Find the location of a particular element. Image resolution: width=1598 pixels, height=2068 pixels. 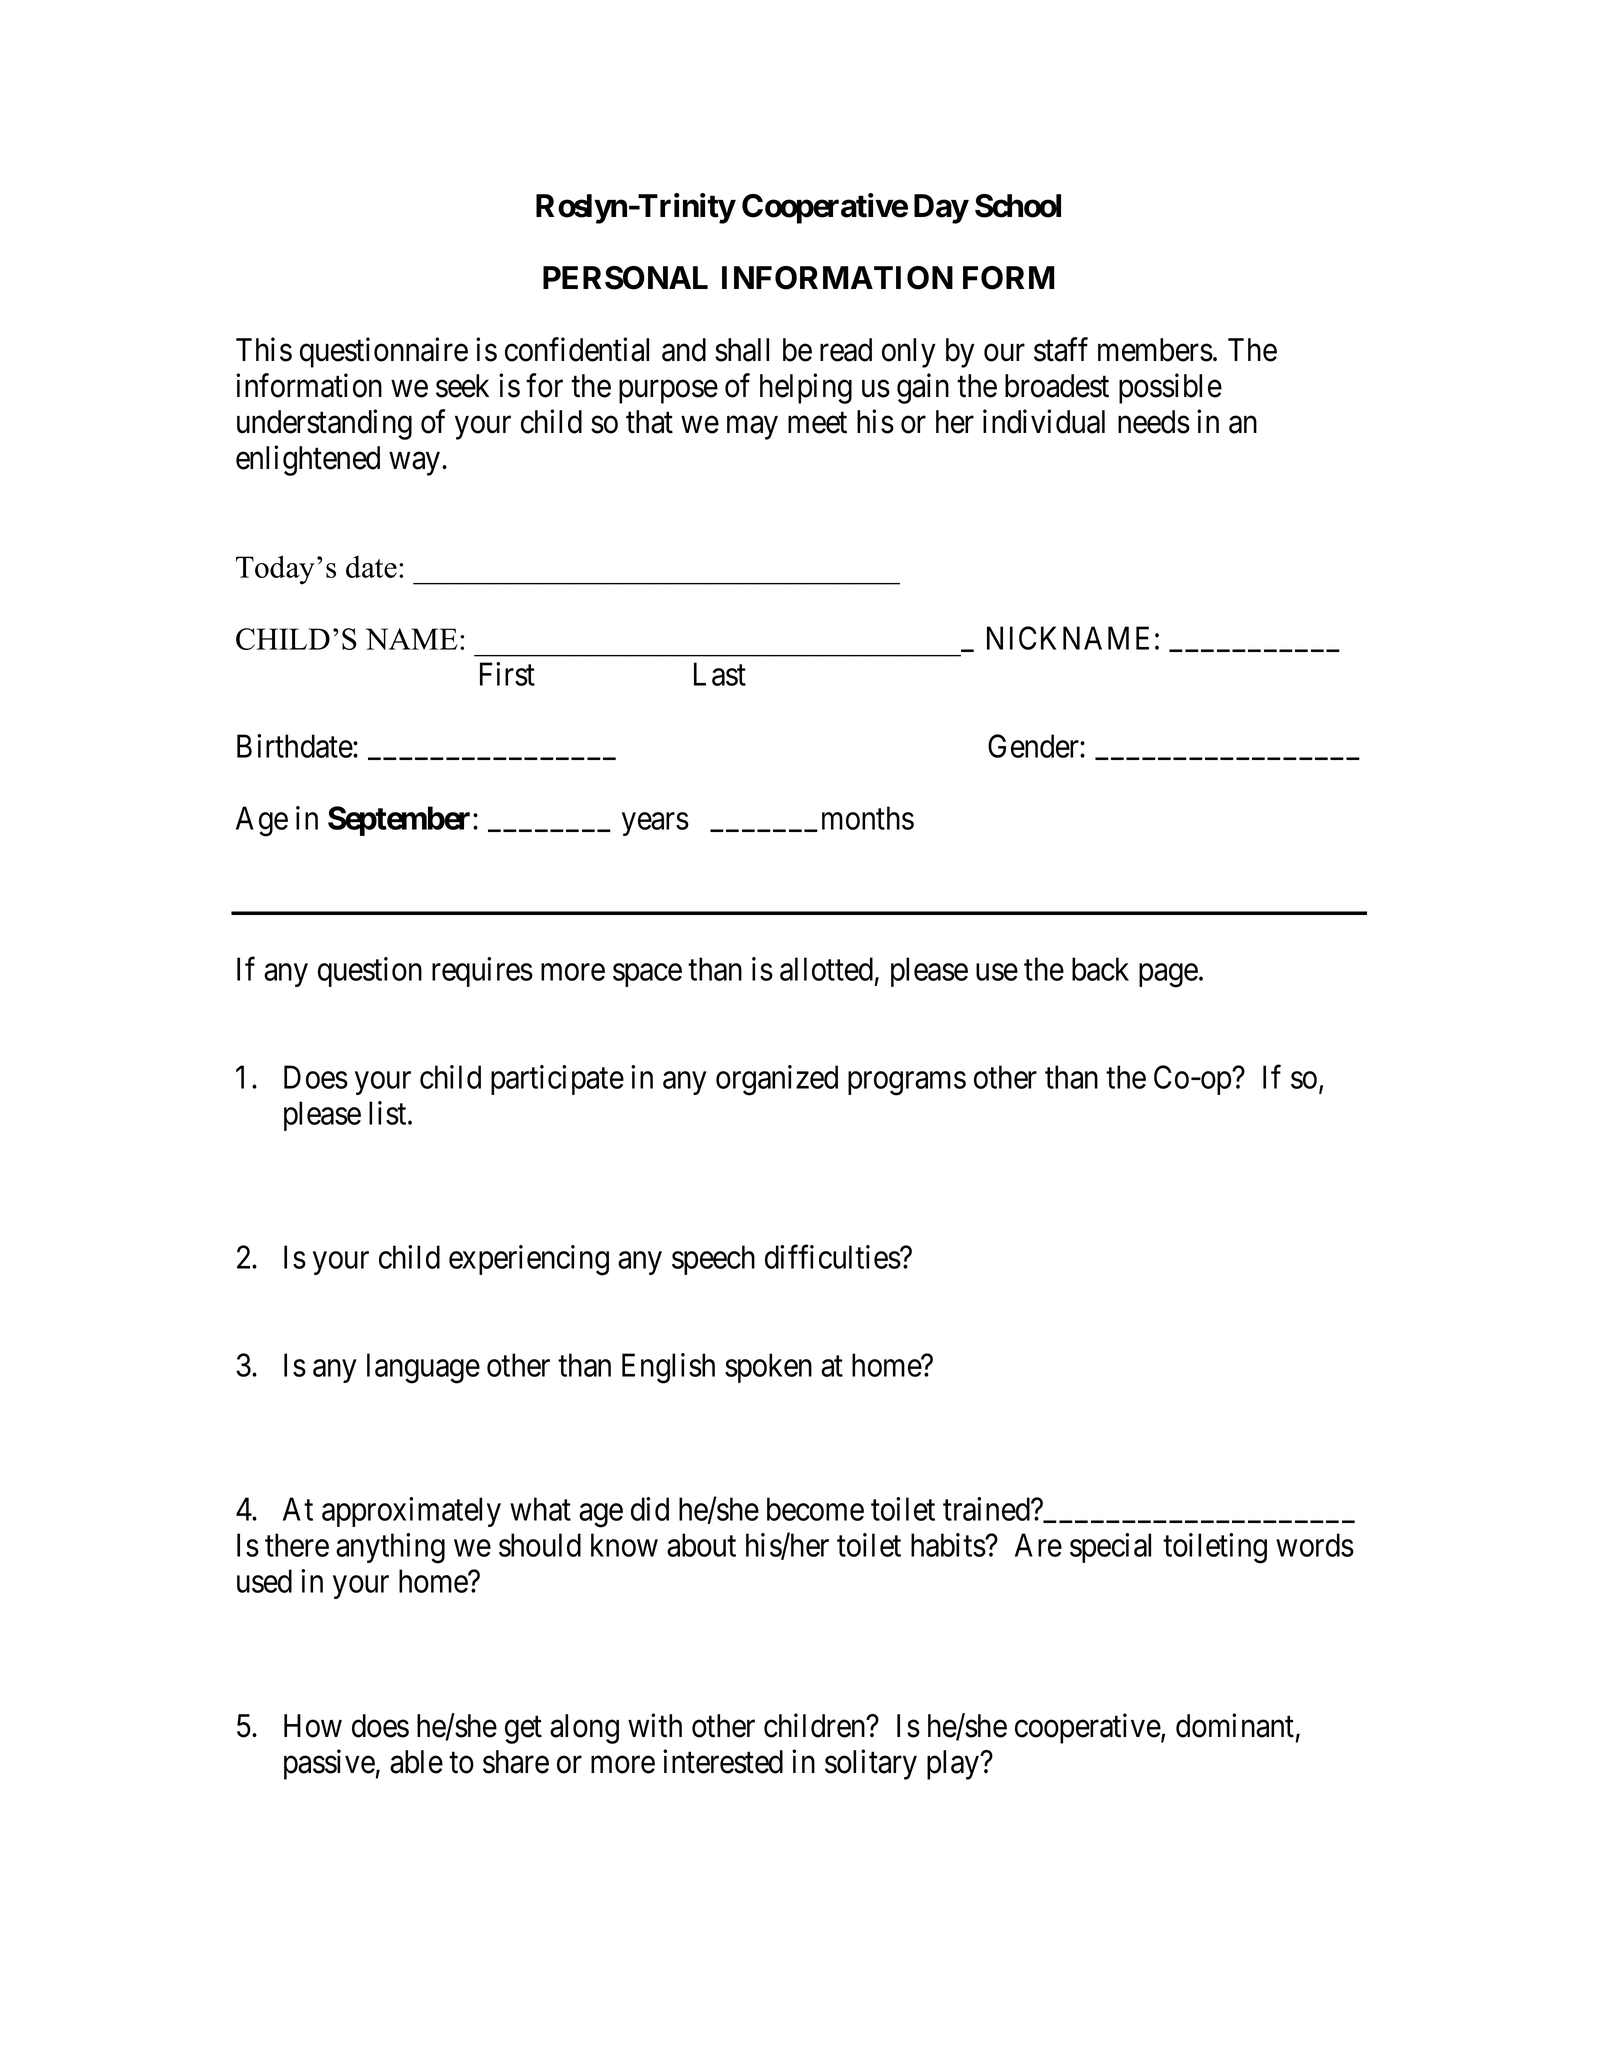

individual is located at coordinates (1044, 422).
